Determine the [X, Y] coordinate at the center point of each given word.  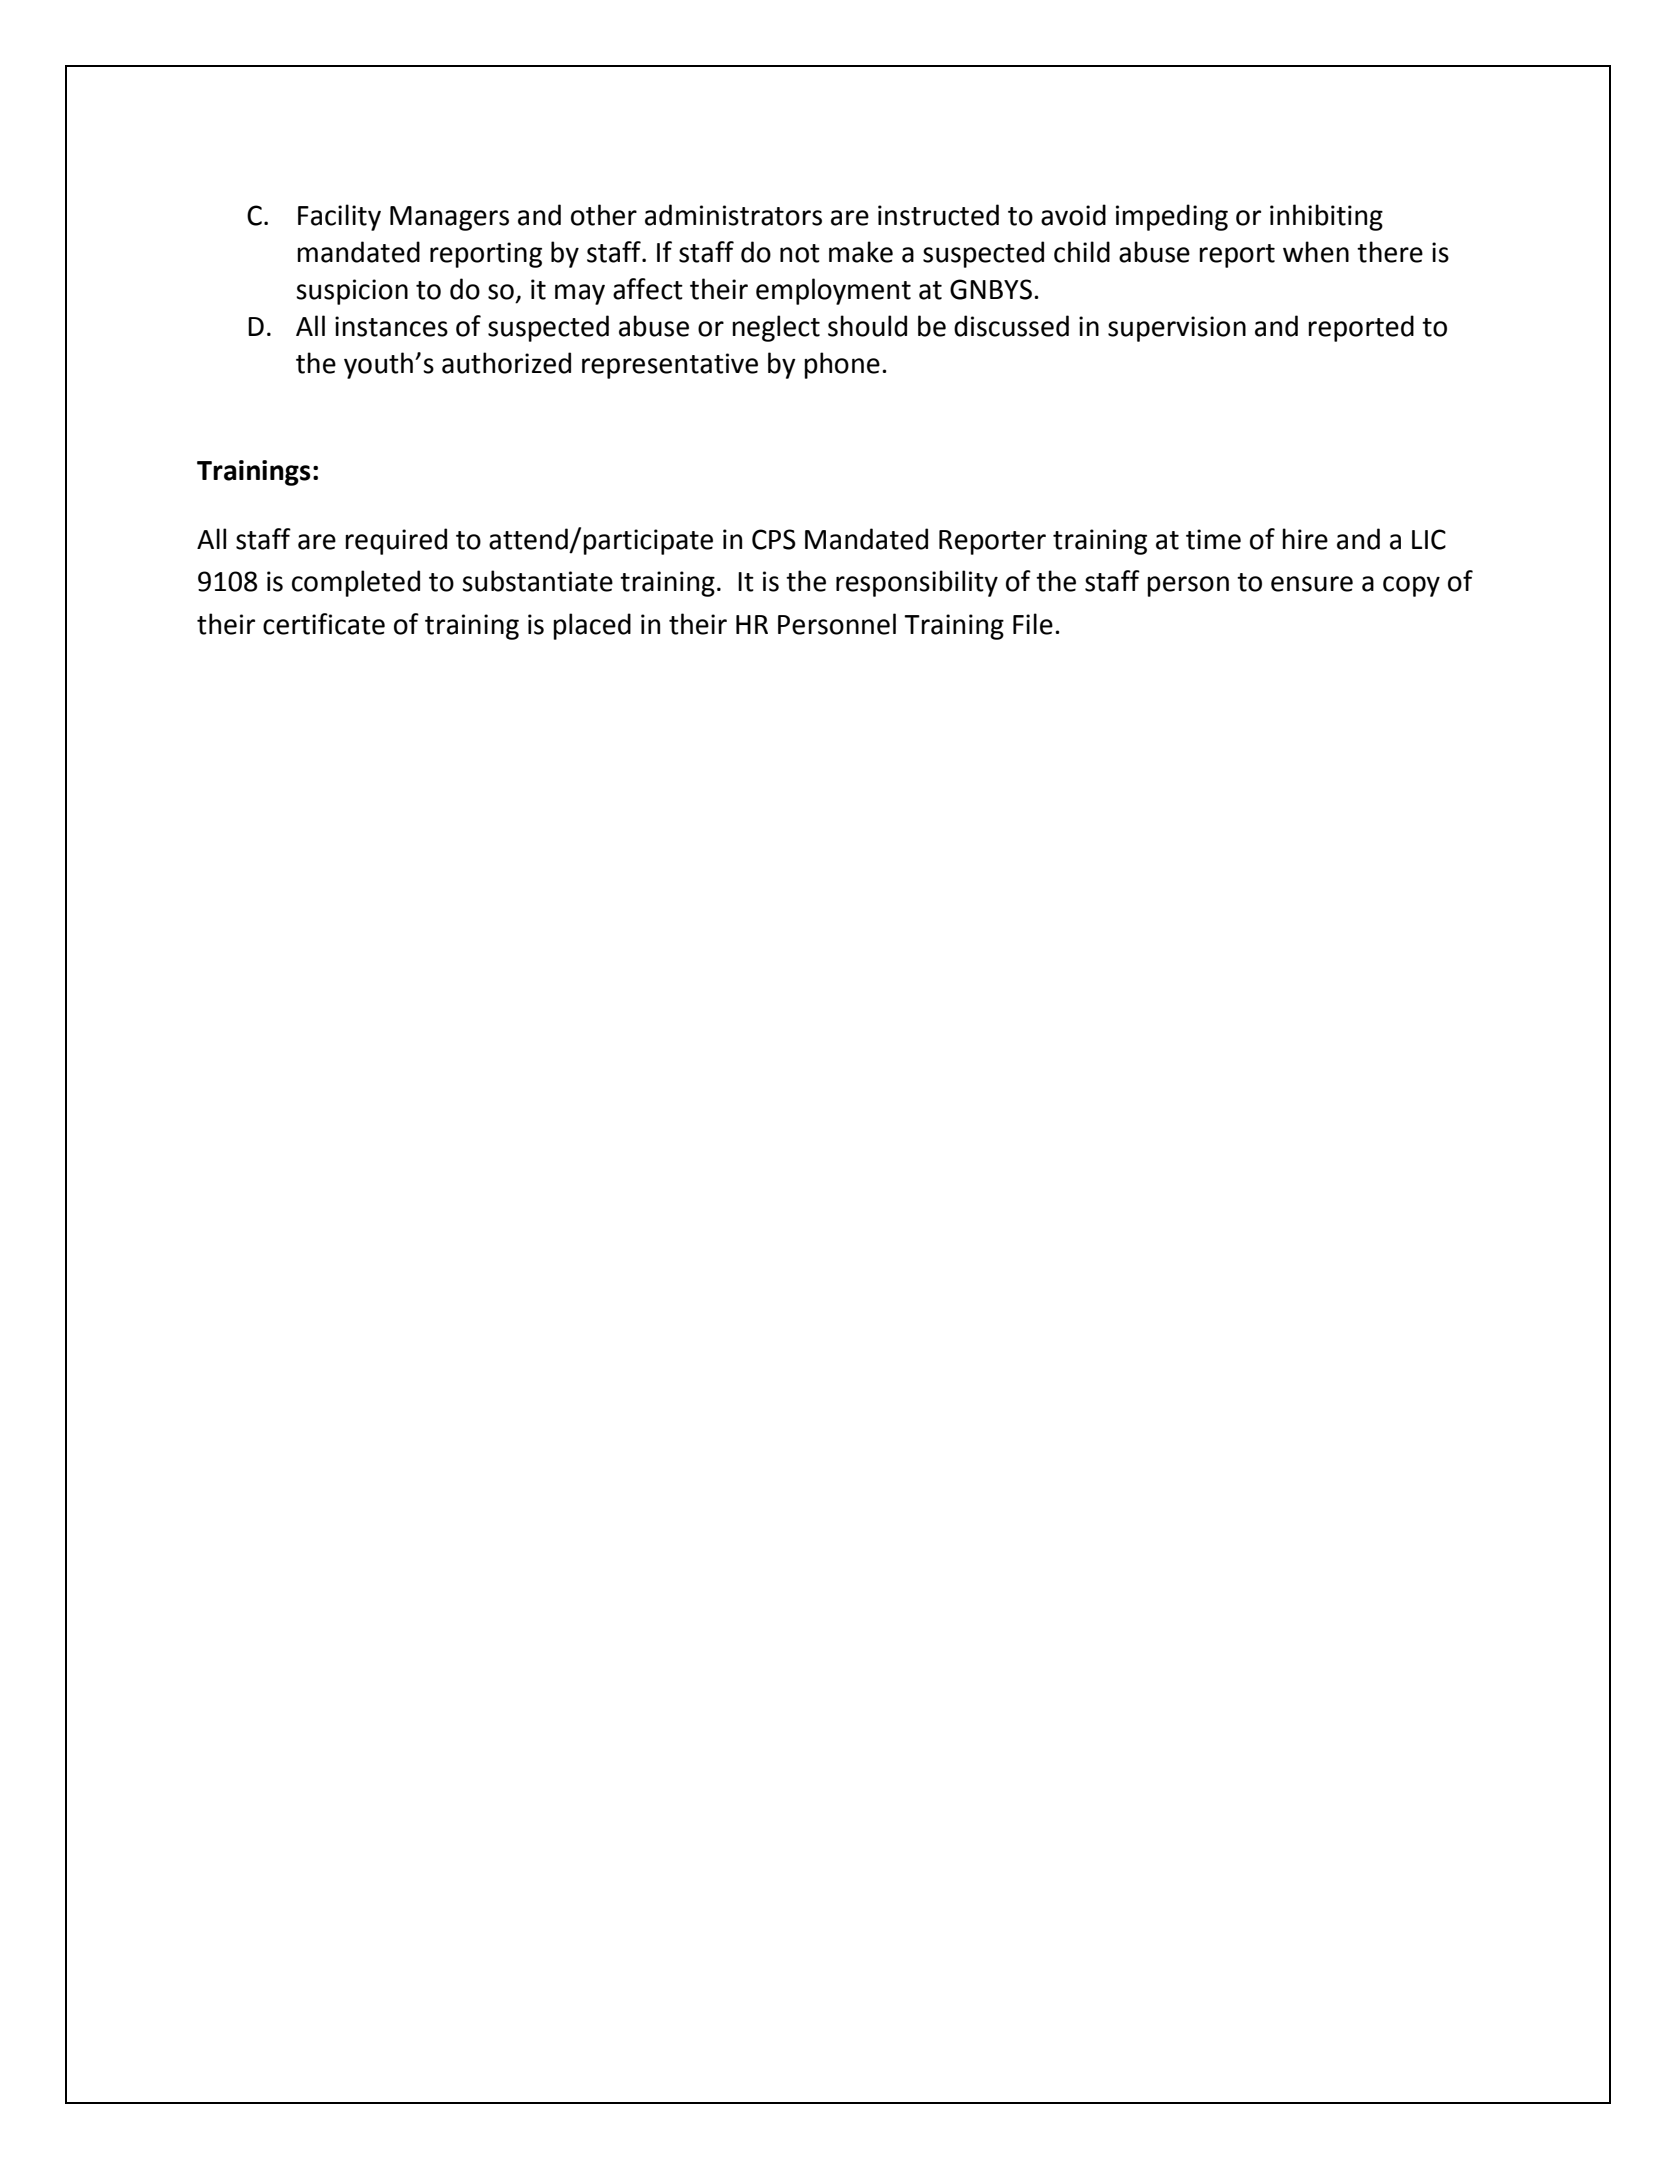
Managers [449, 218]
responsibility [917, 583]
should [867, 326]
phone [842, 365]
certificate [324, 624]
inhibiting [1326, 217]
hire [1305, 539]
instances [391, 326]
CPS [774, 539]
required [396, 541]
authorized [506, 363]
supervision [1177, 329]
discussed [1011, 326]
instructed [938, 215]
